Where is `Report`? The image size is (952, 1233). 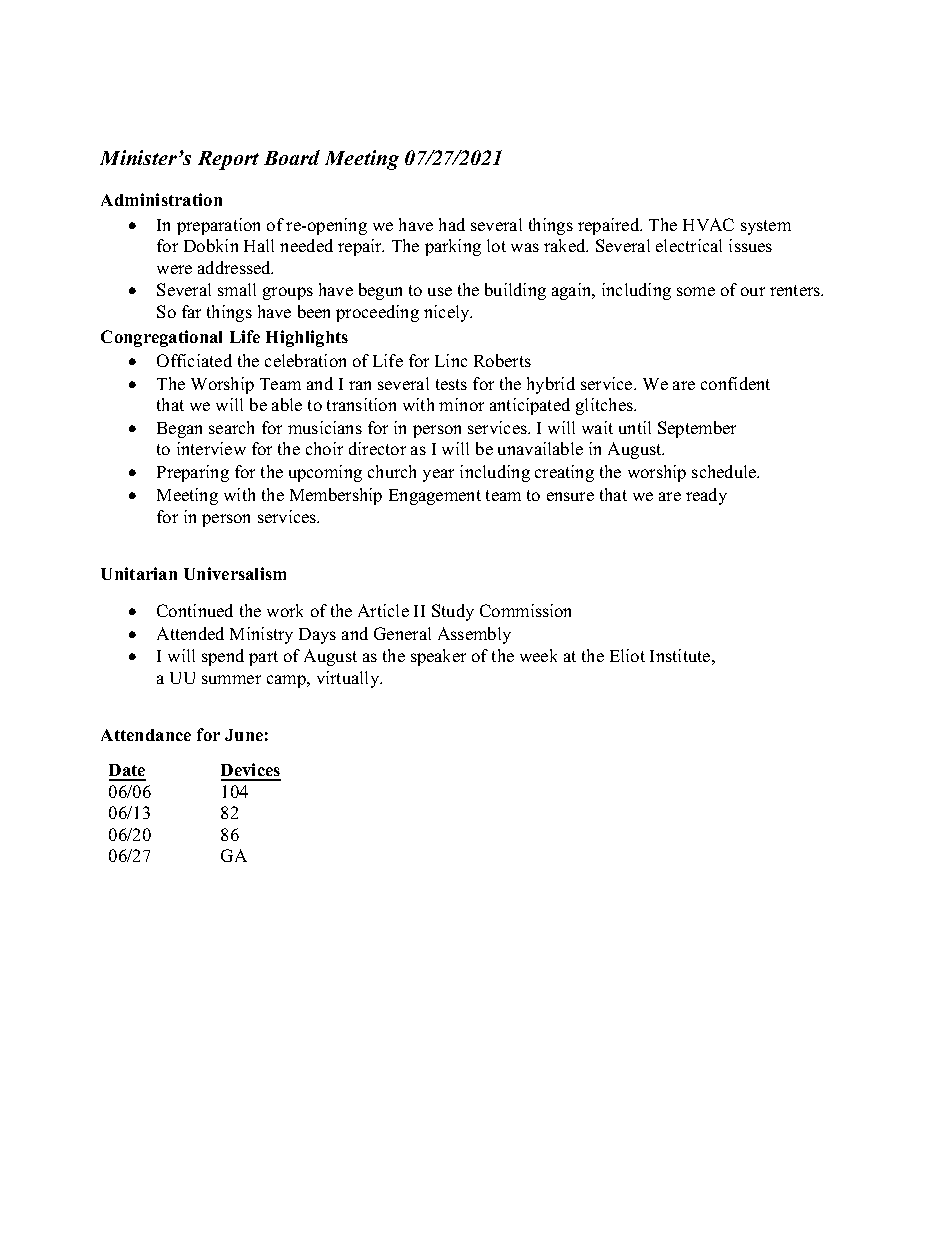
Report is located at coordinates (228, 160).
